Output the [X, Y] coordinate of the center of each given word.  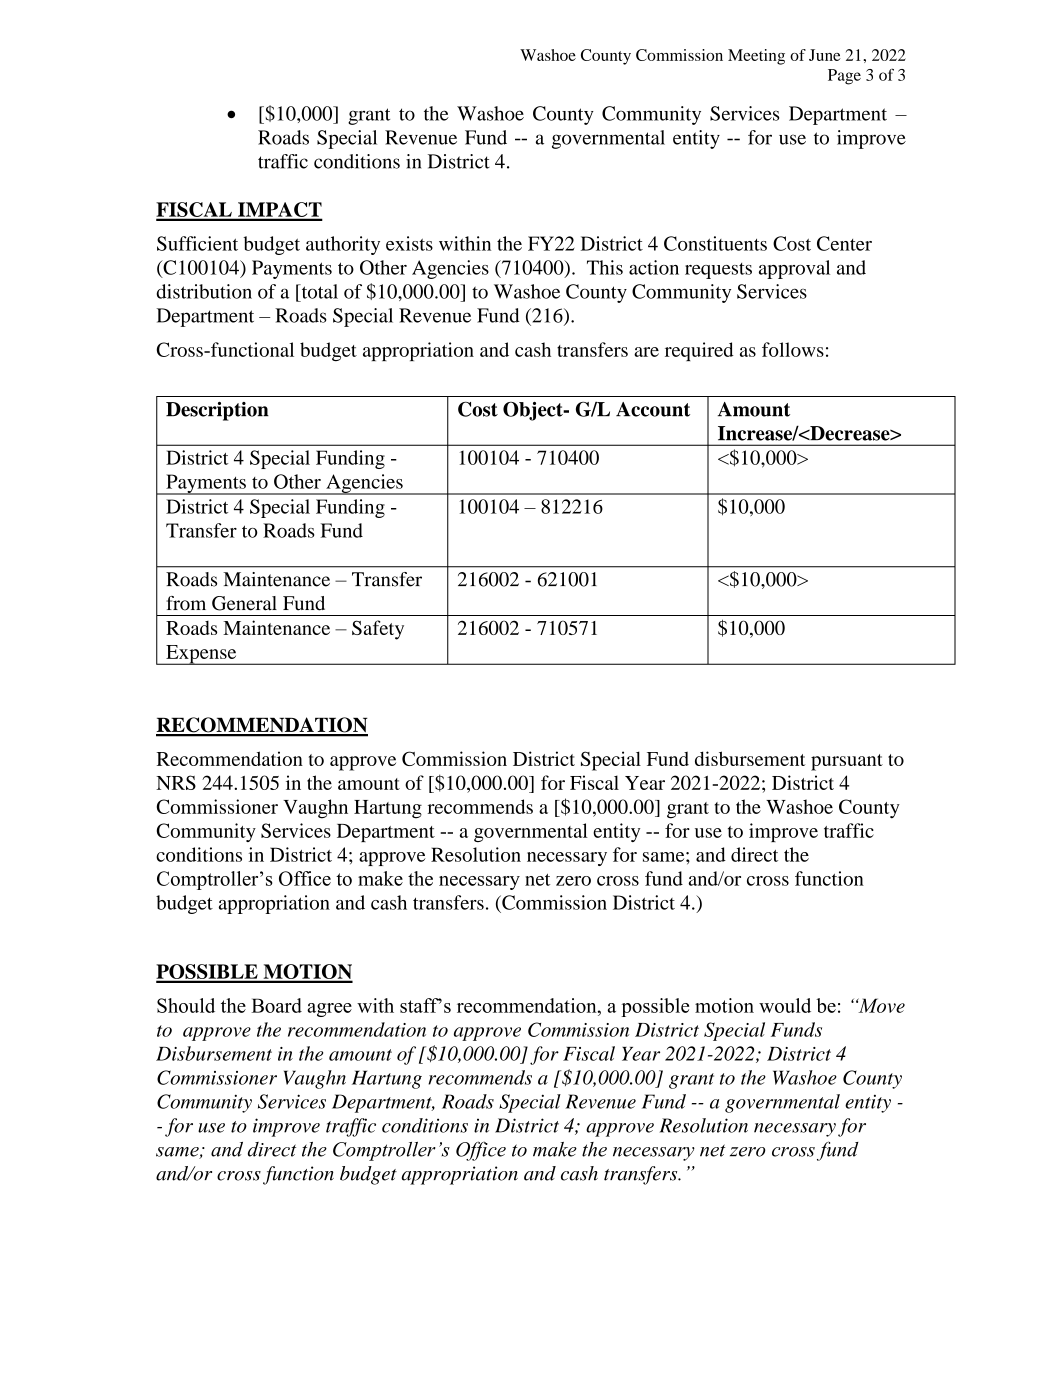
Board [276, 1005]
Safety [378, 630]
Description [217, 411]
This [605, 267]
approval [794, 269]
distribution [204, 291]
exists [409, 243]
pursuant [847, 762]
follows [793, 349]
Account [653, 409]
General [244, 603]
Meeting [756, 57]
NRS [176, 782]
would [785, 1005]
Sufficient [197, 243]
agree [329, 1010]
